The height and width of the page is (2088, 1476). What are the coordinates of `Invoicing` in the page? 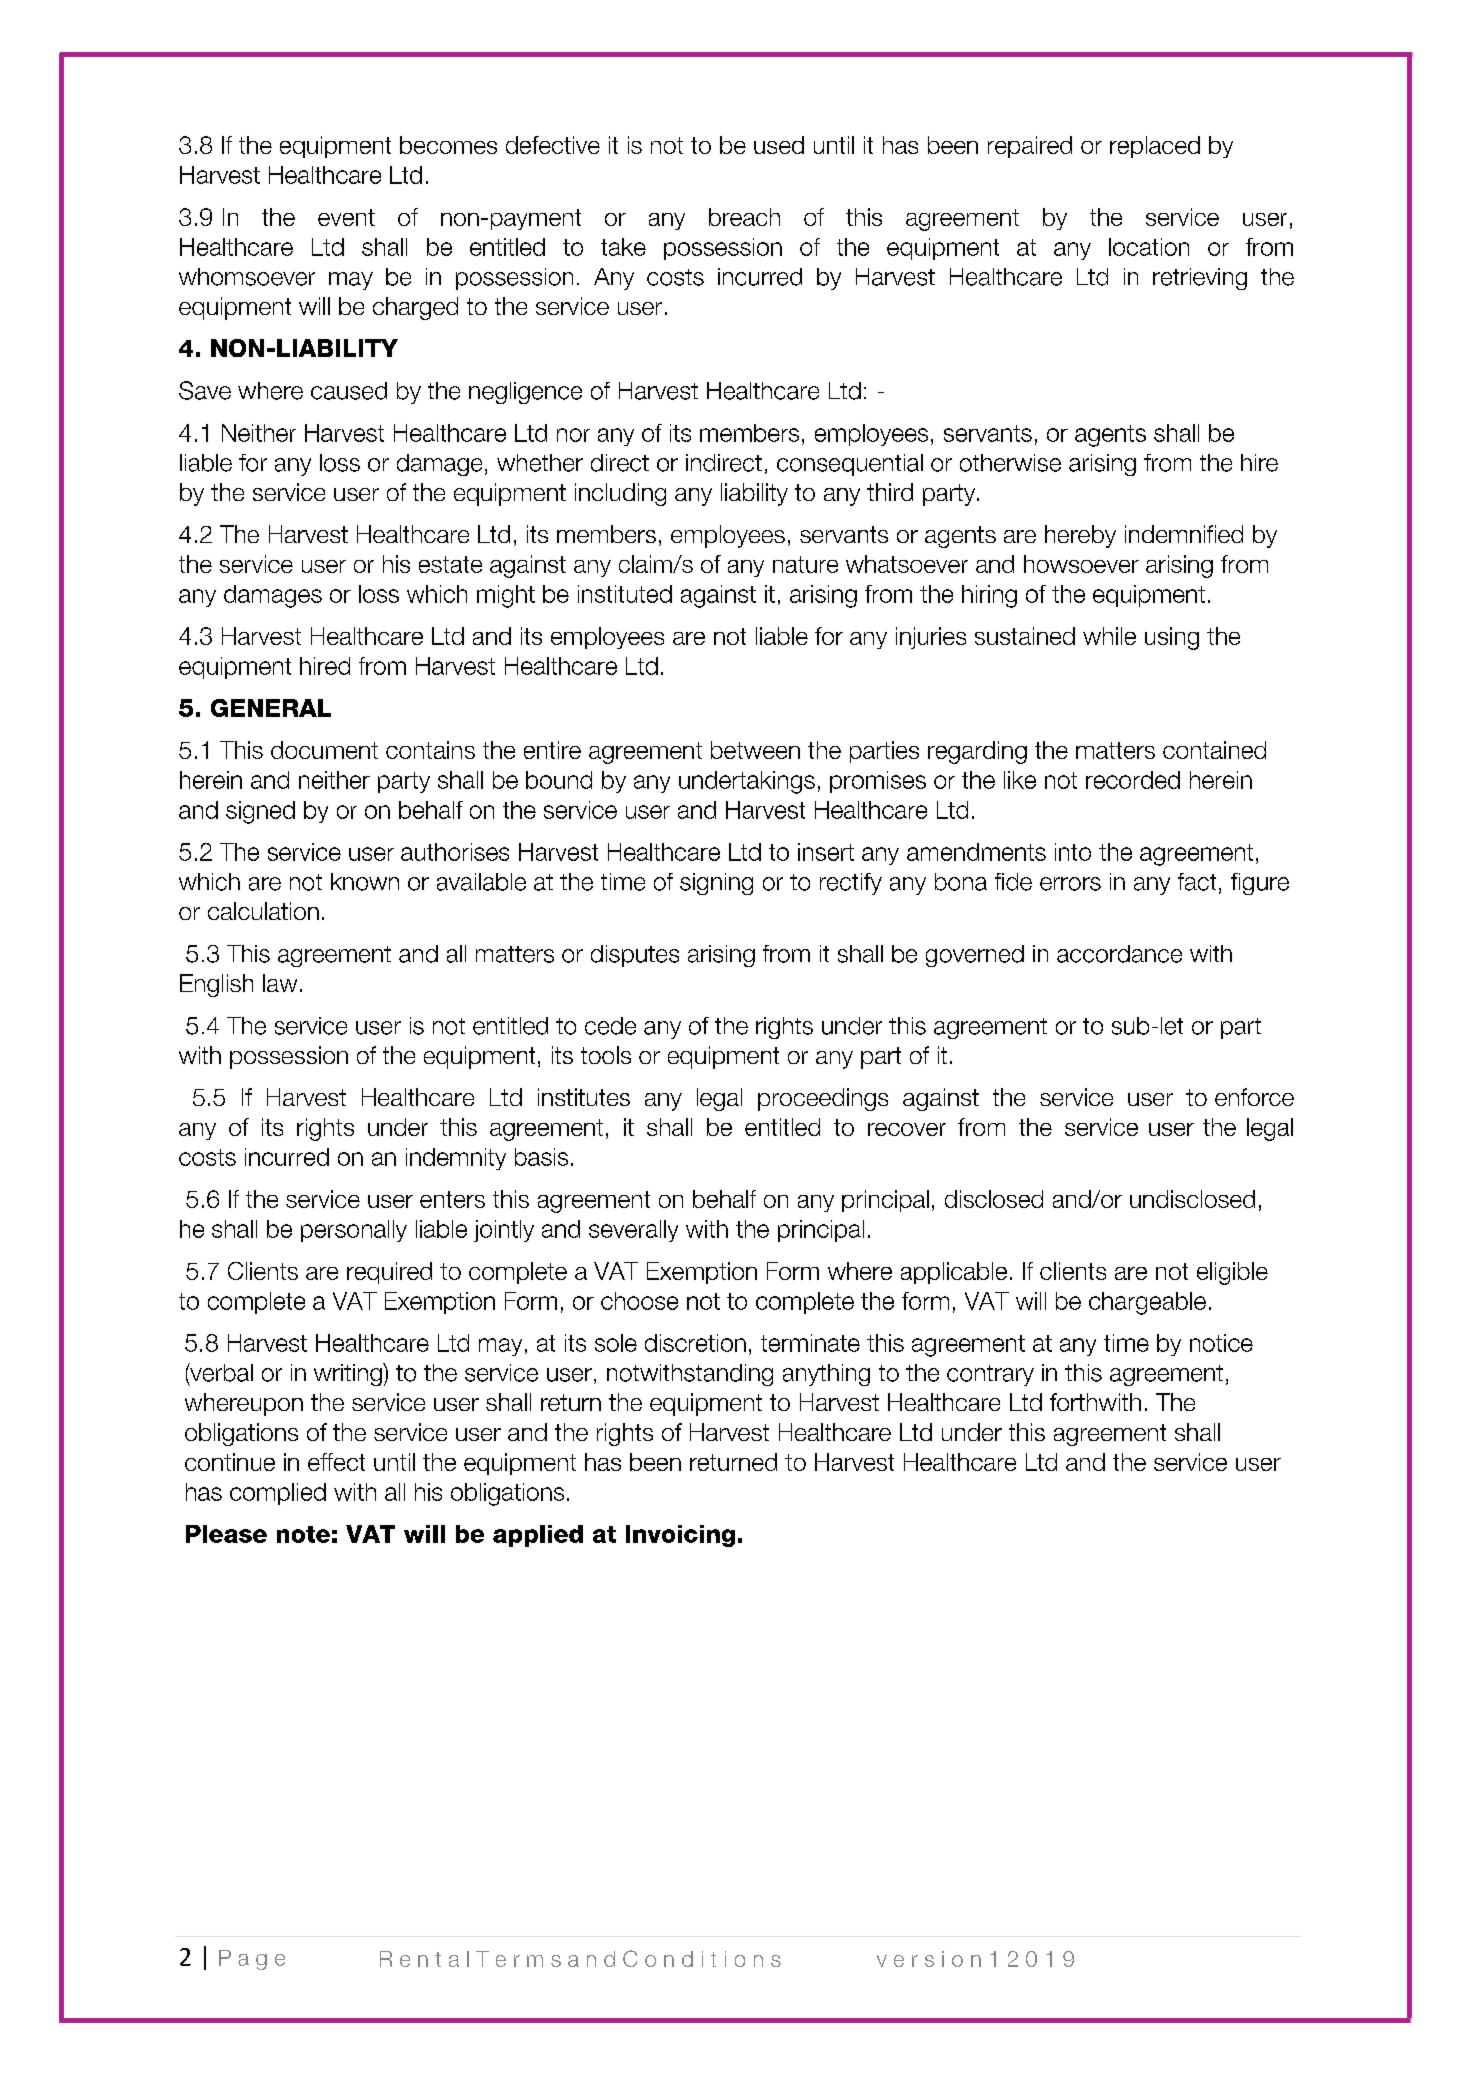 It's located at (680, 1536).
